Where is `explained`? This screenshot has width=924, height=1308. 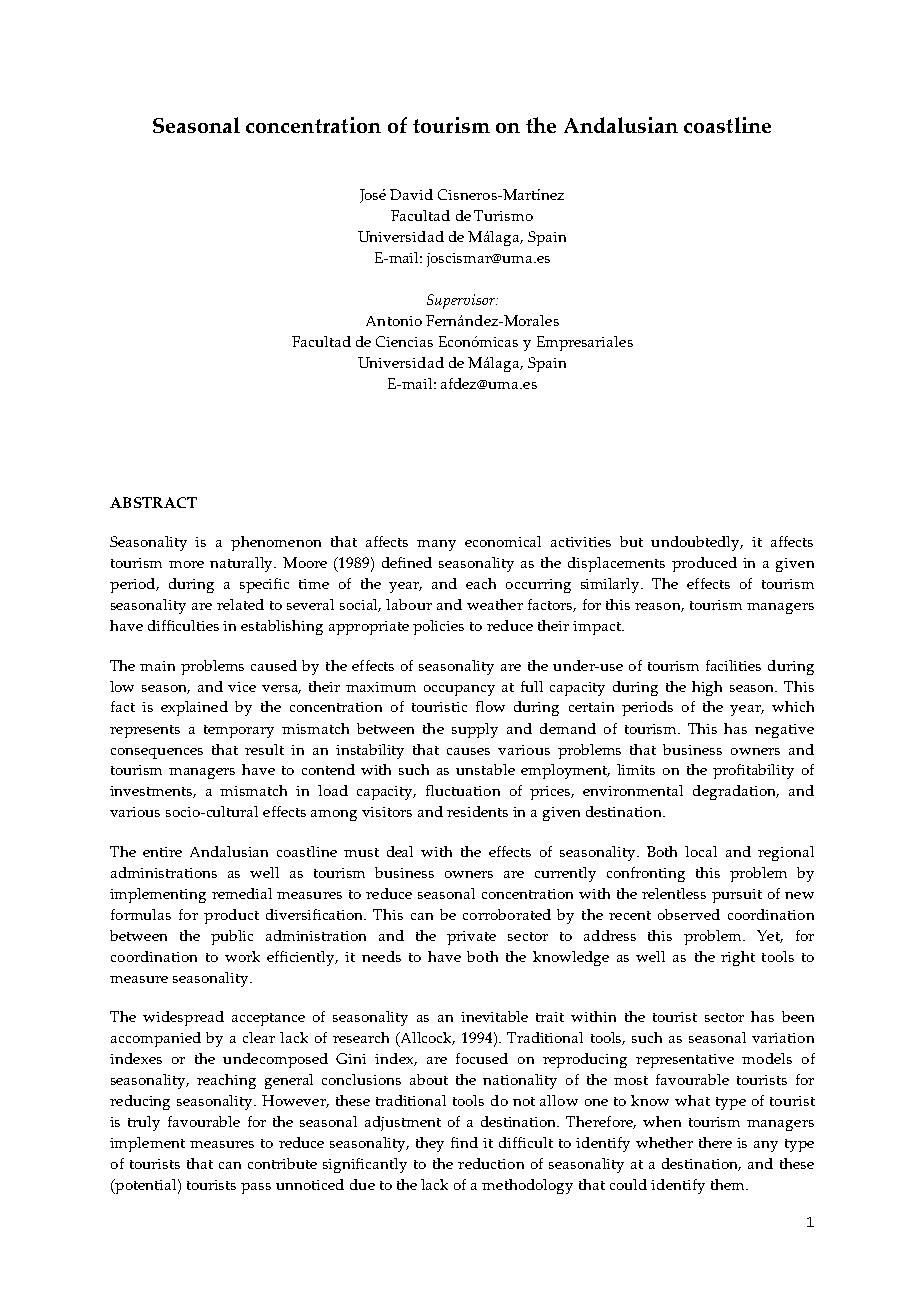
explained is located at coordinates (194, 708).
